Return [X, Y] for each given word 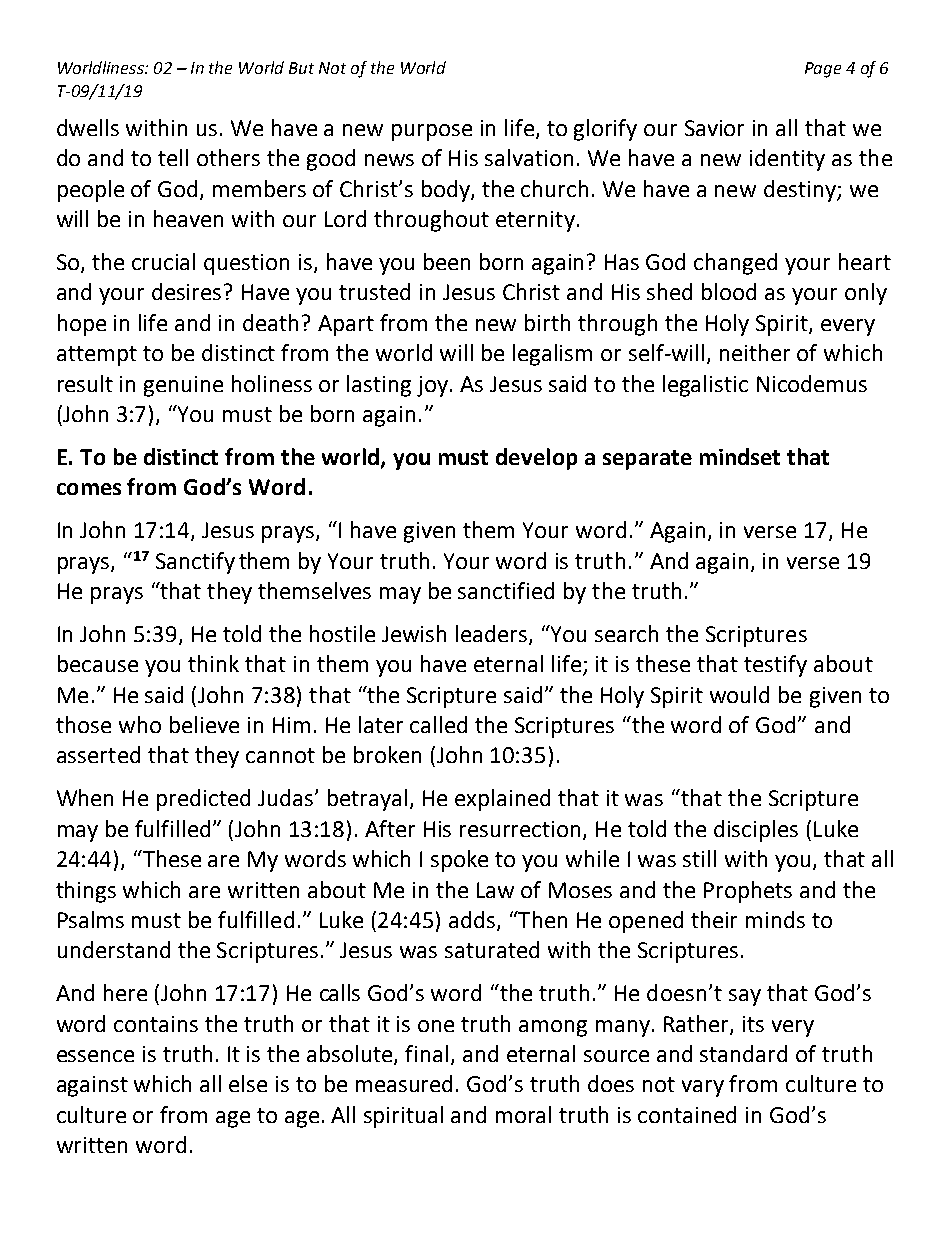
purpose [432, 132]
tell [173, 157]
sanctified [506, 590]
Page [823, 70]
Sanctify [195, 563]
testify [775, 666]
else [248, 1083]
